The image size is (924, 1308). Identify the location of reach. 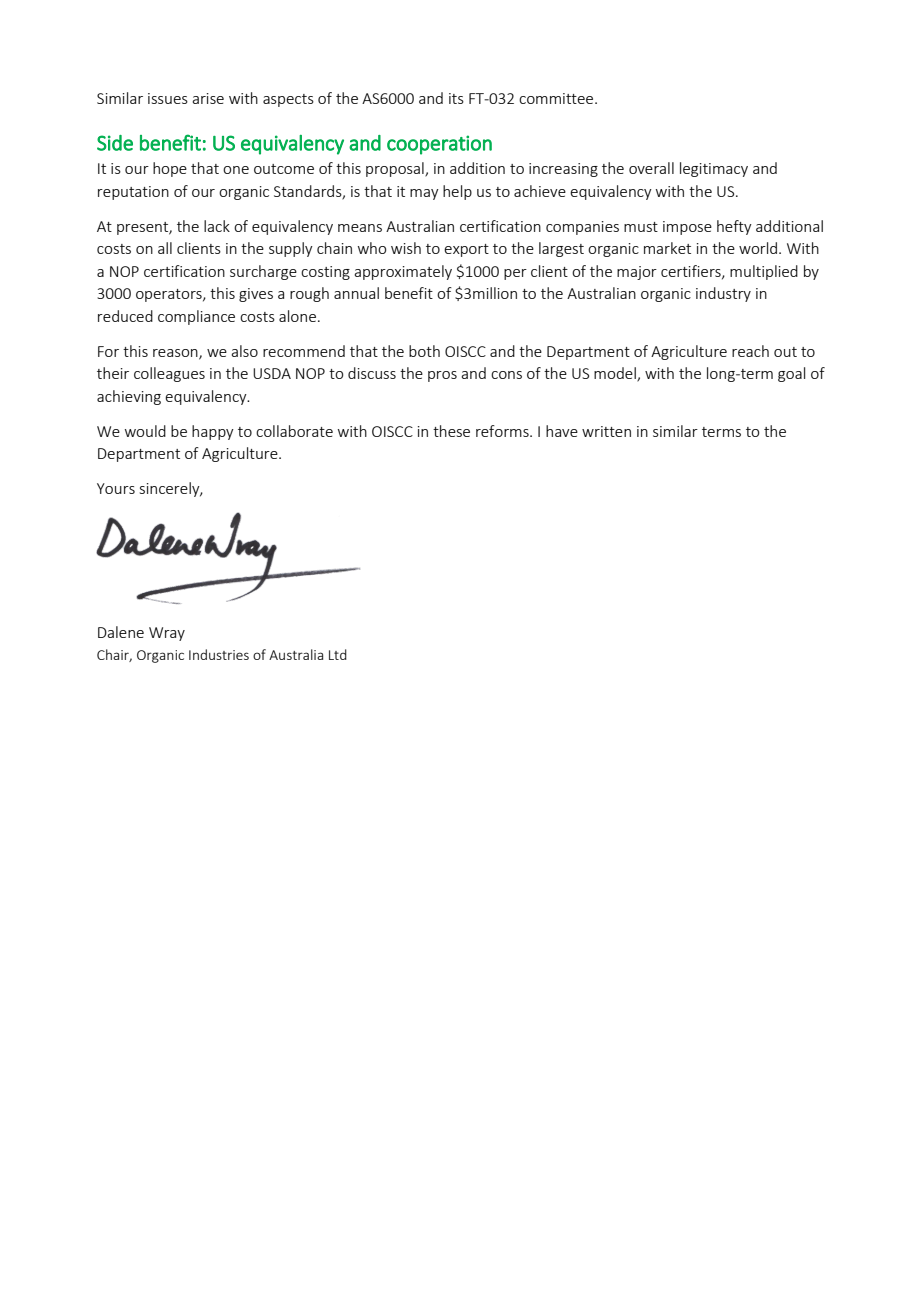
(750, 351).
